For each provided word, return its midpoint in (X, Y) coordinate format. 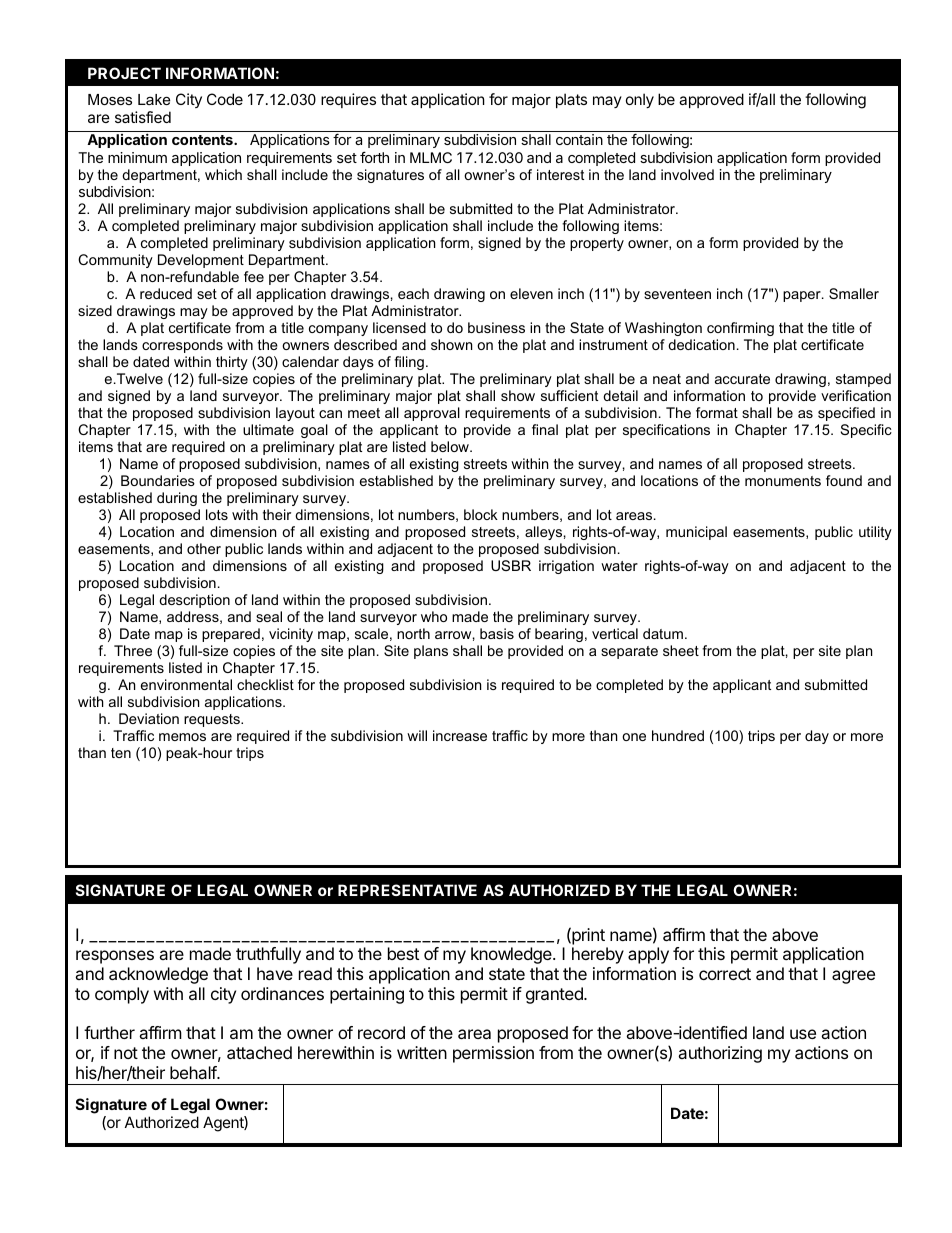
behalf (194, 1072)
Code (225, 99)
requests (213, 720)
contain (579, 139)
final (545, 429)
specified (846, 414)
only (640, 100)
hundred (678, 735)
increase (460, 735)
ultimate (268, 429)
